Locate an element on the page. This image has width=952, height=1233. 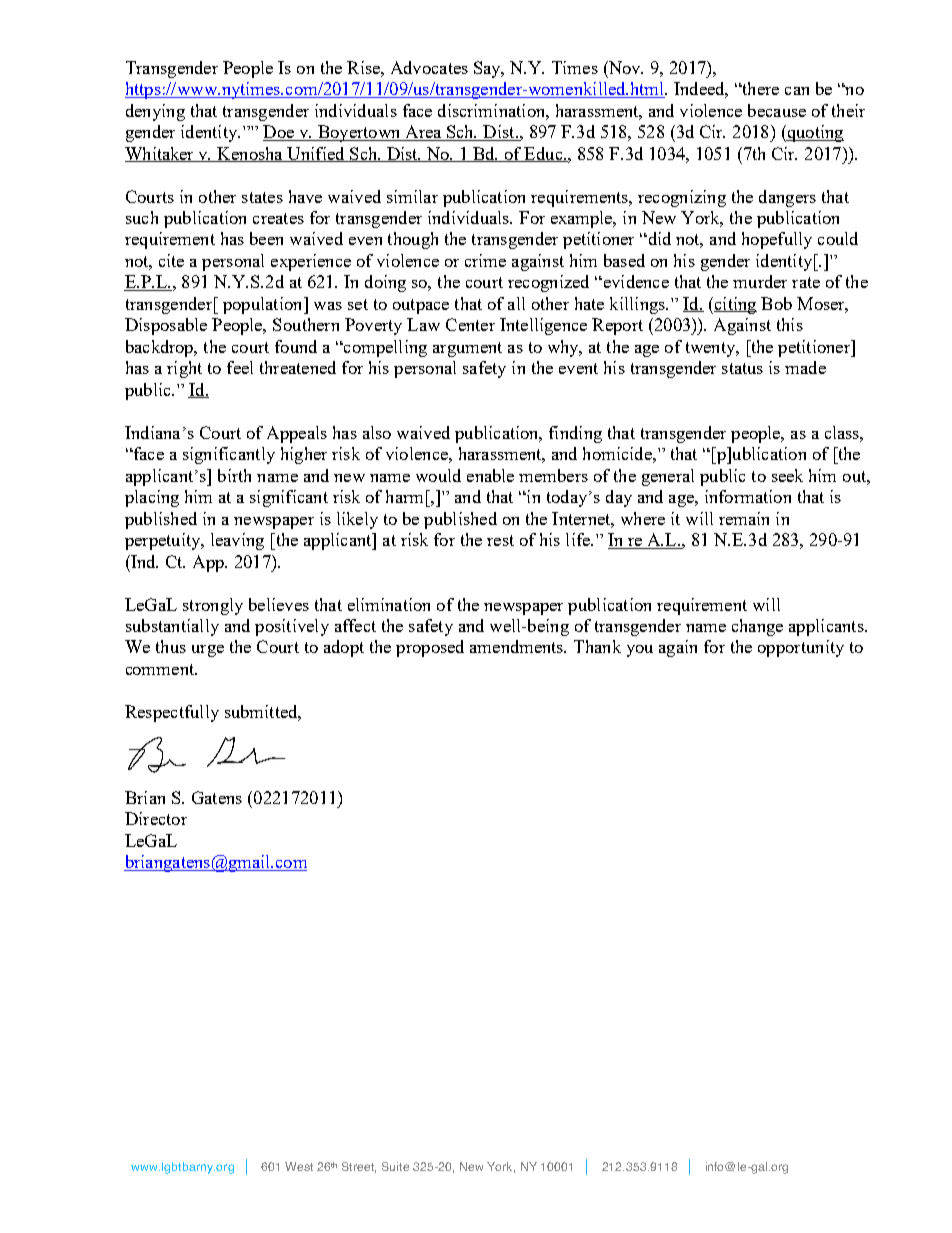
proposed is located at coordinates (430, 648).
